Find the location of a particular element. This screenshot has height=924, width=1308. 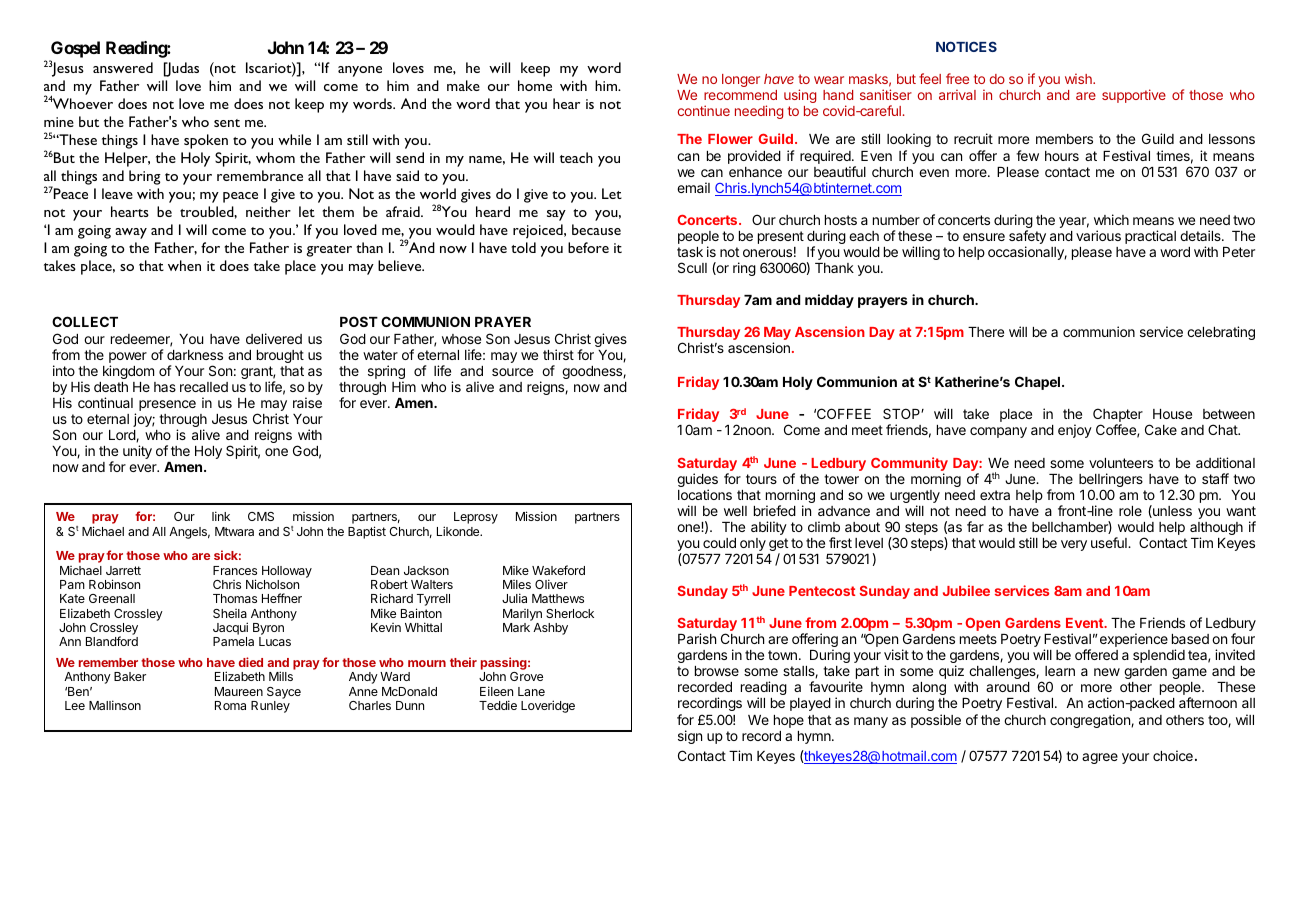

role is located at coordinates (1130, 511).
